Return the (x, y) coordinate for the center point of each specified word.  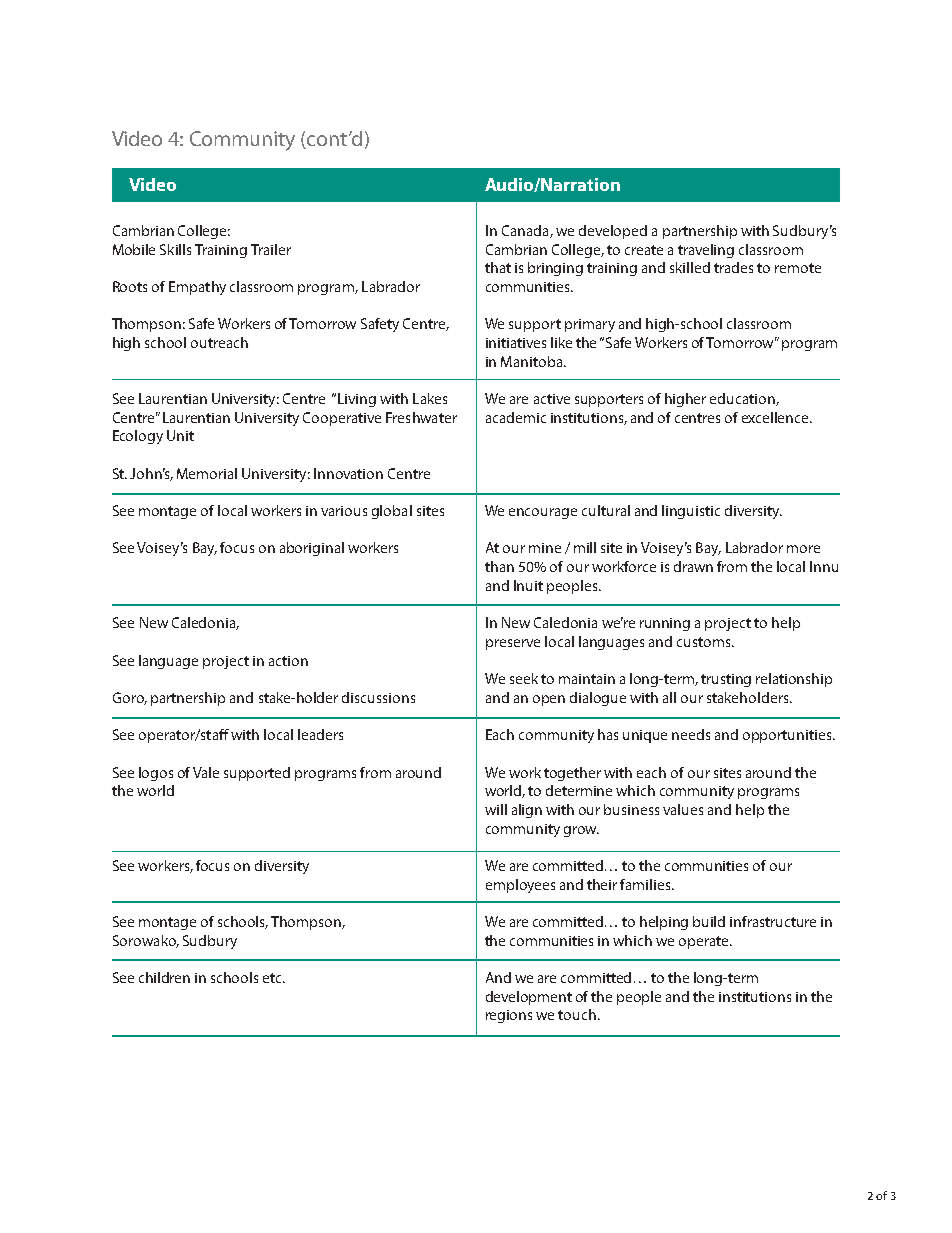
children (164, 977)
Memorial (207, 473)
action (288, 661)
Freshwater (421, 417)
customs (705, 642)
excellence (776, 417)
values (683, 809)
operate (705, 942)
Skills (175, 249)
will (496, 809)
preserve (513, 644)
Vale (206, 772)
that (498, 267)
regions (509, 1016)
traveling (706, 251)
